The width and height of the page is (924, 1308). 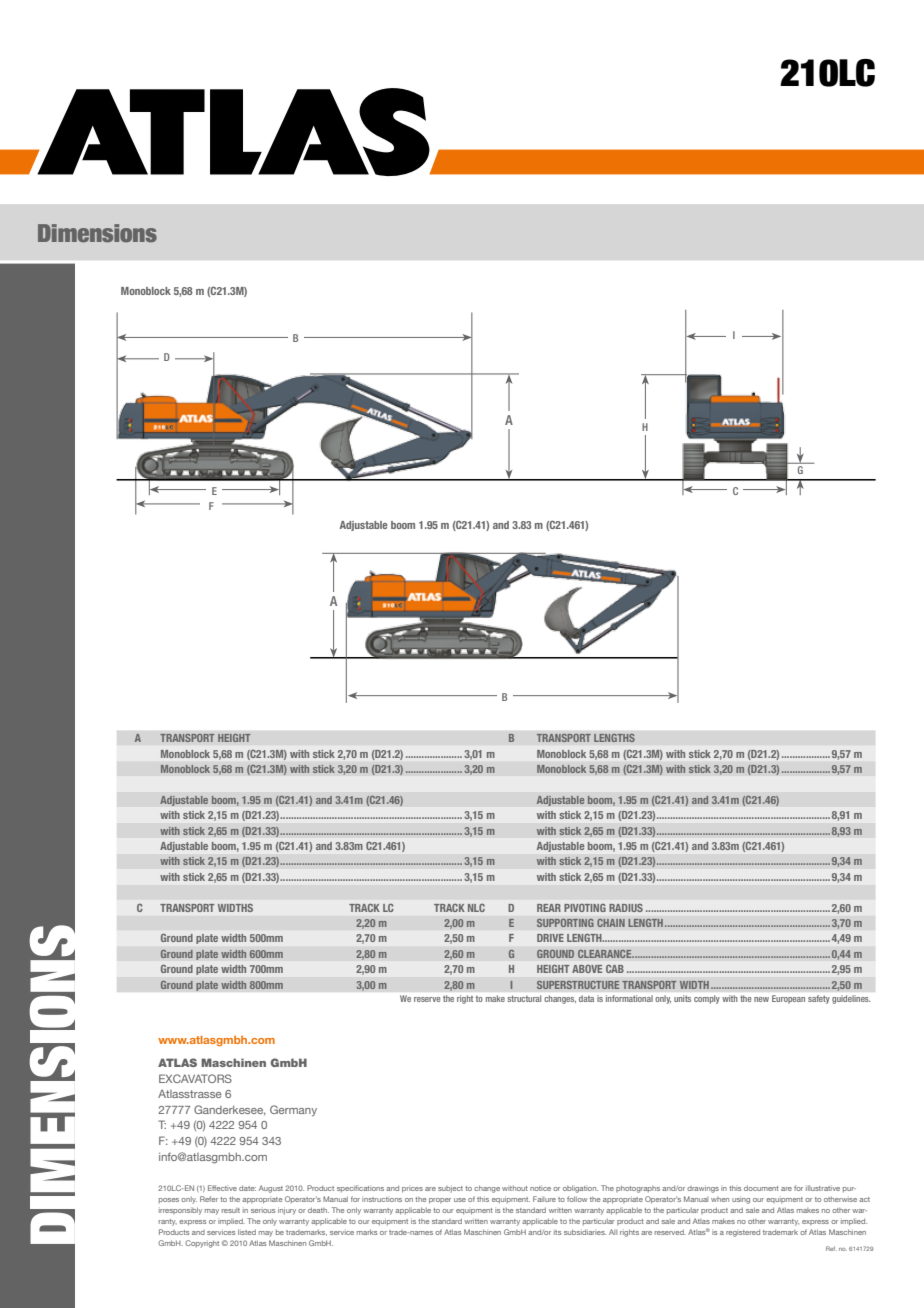 What do you see at coordinates (611, 922) in the page?
I see `CHAIN` at bounding box center [611, 922].
